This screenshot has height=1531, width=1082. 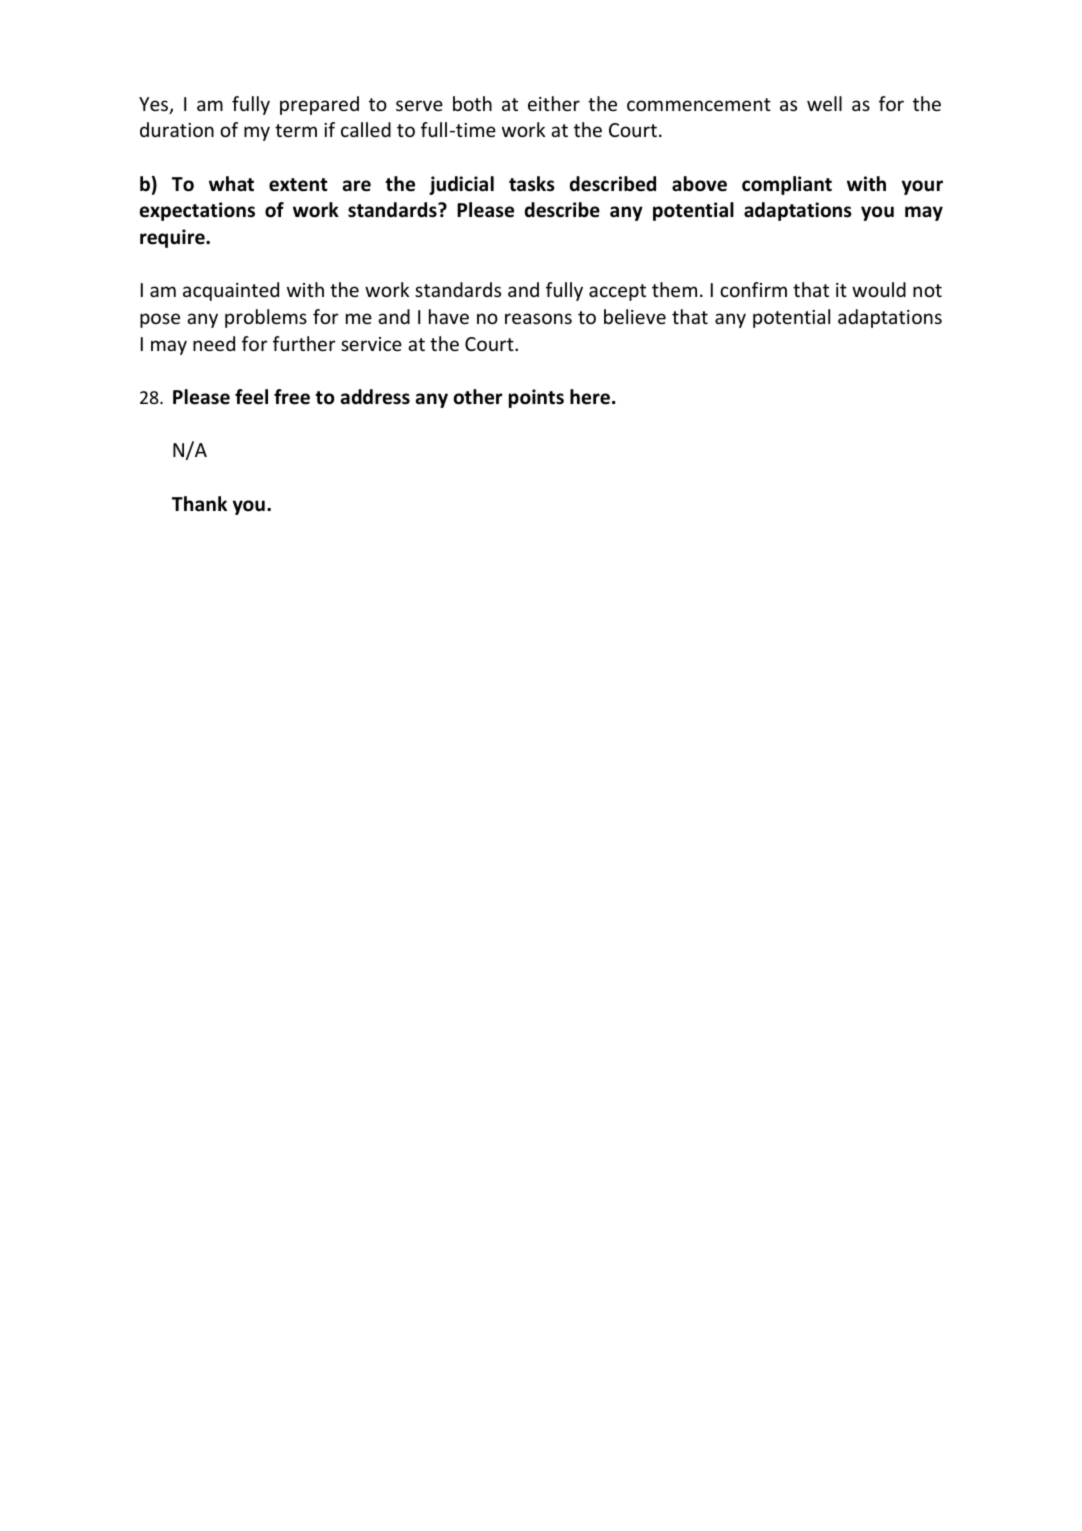 I want to click on well, so click(x=824, y=103).
